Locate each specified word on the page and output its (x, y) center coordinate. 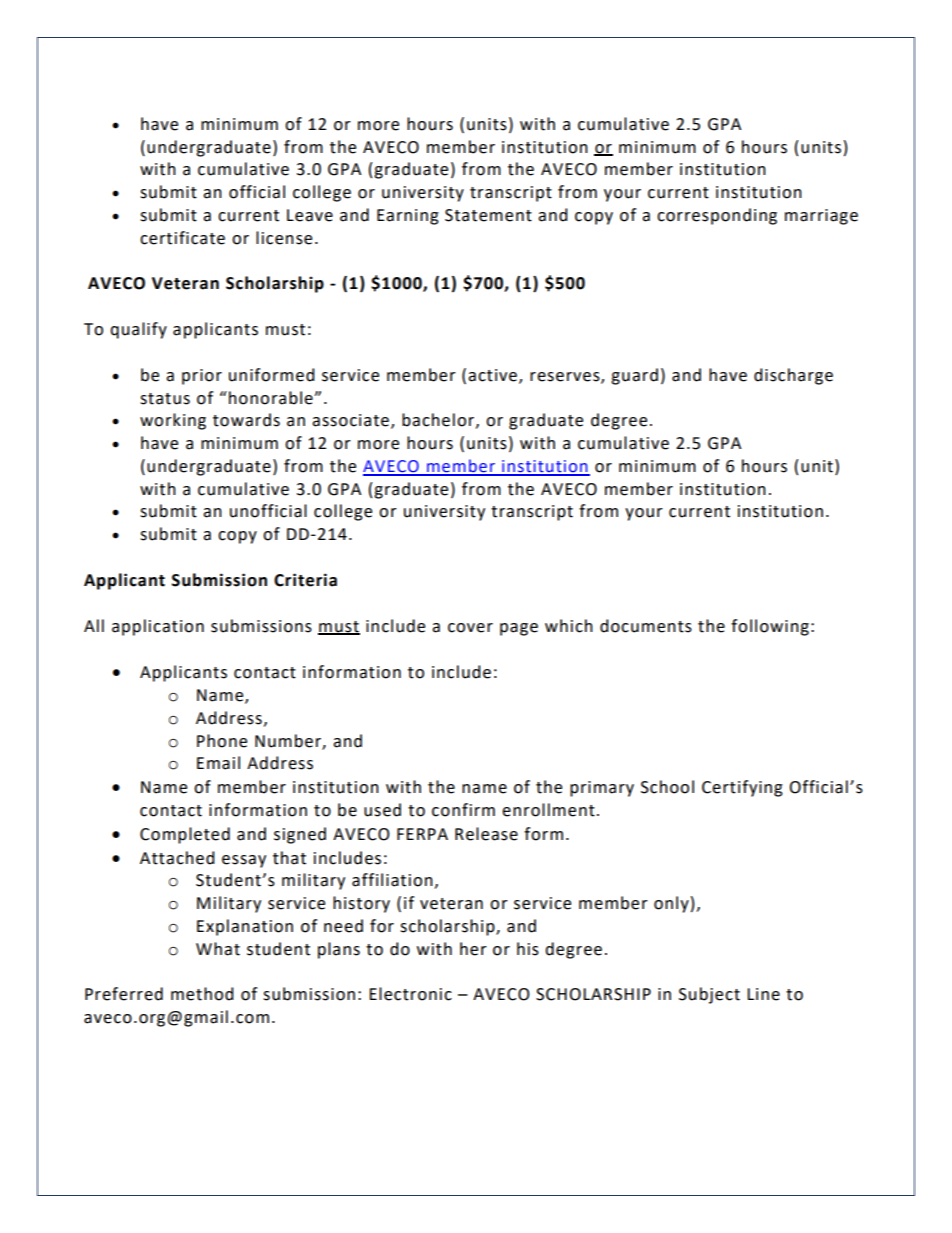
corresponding (717, 216)
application (158, 627)
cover (470, 628)
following (770, 627)
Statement (488, 215)
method (202, 994)
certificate (182, 238)
